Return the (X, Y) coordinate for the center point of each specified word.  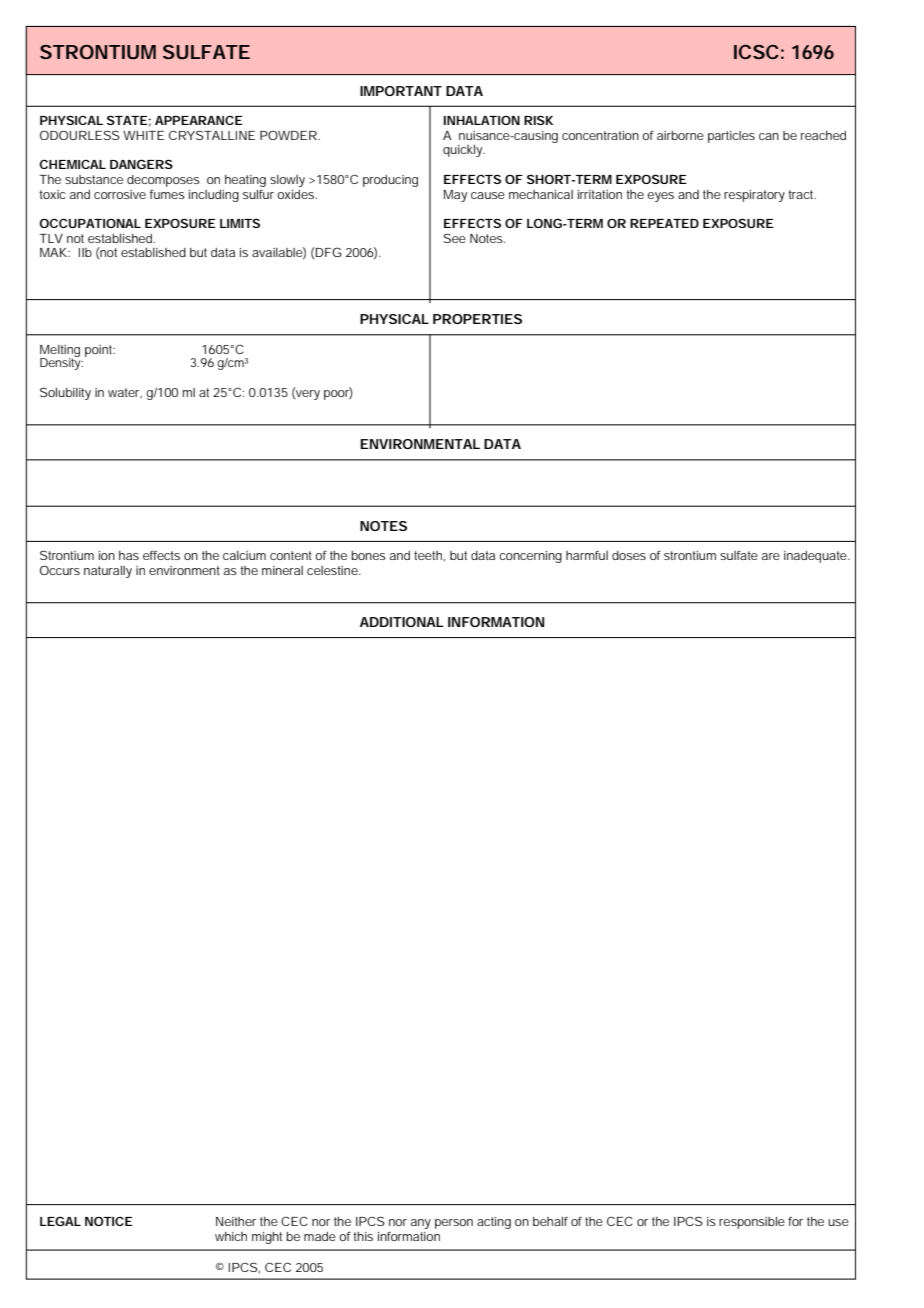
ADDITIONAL (401, 622)
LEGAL (60, 1221)
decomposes (163, 181)
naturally (108, 572)
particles (731, 137)
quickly (462, 151)
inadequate (815, 557)
